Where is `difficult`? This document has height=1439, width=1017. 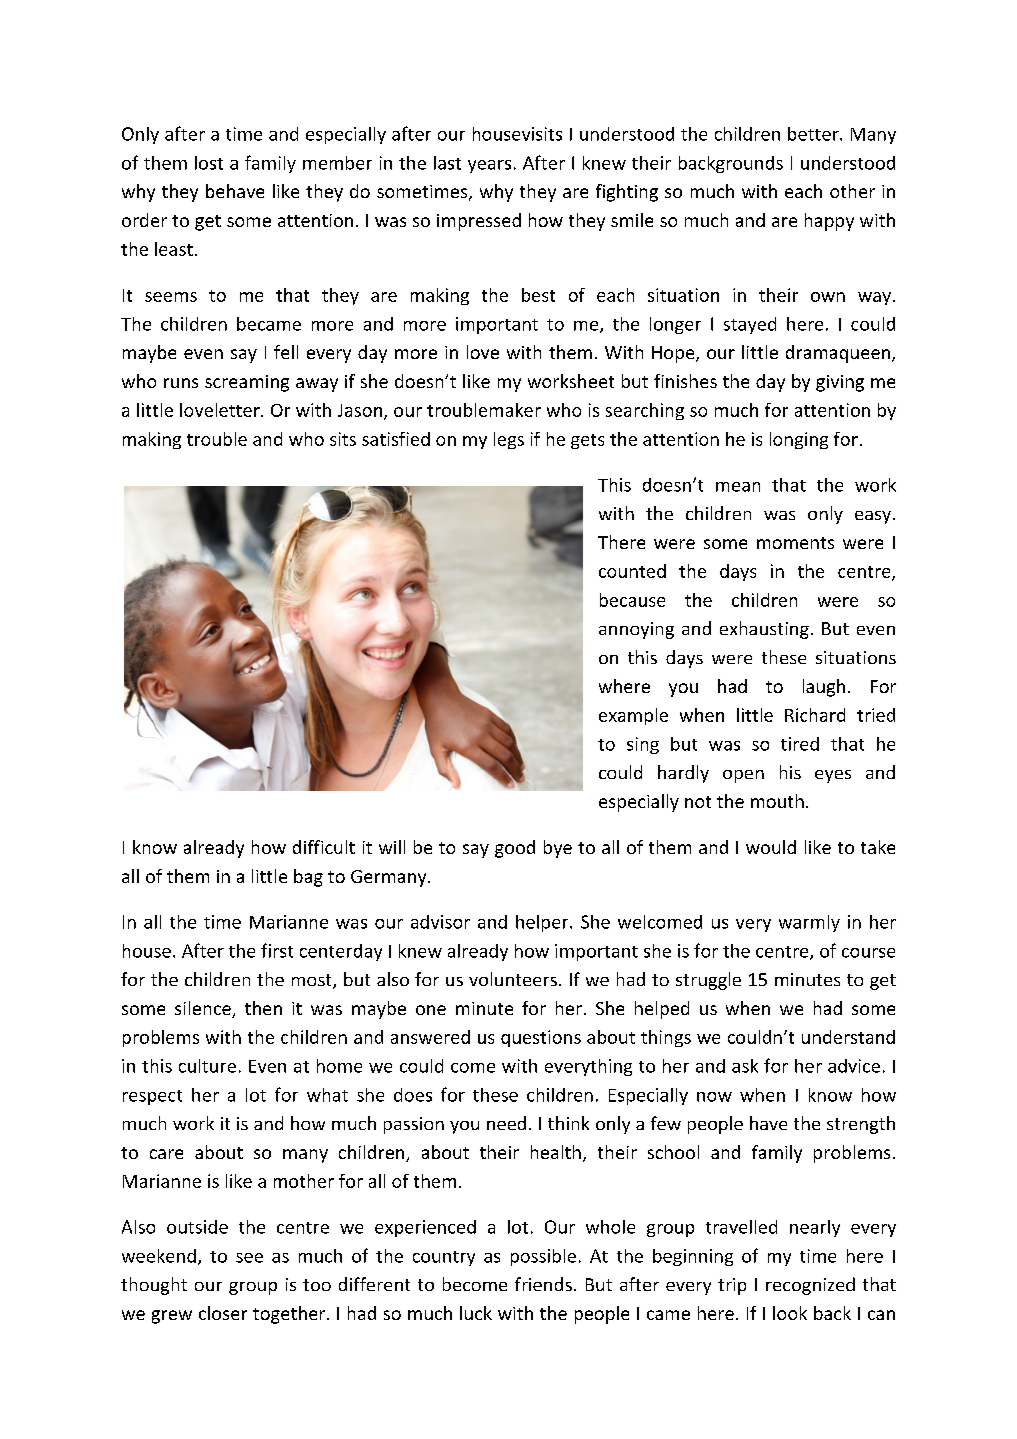 difficult is located at coordinates (324, 847).
